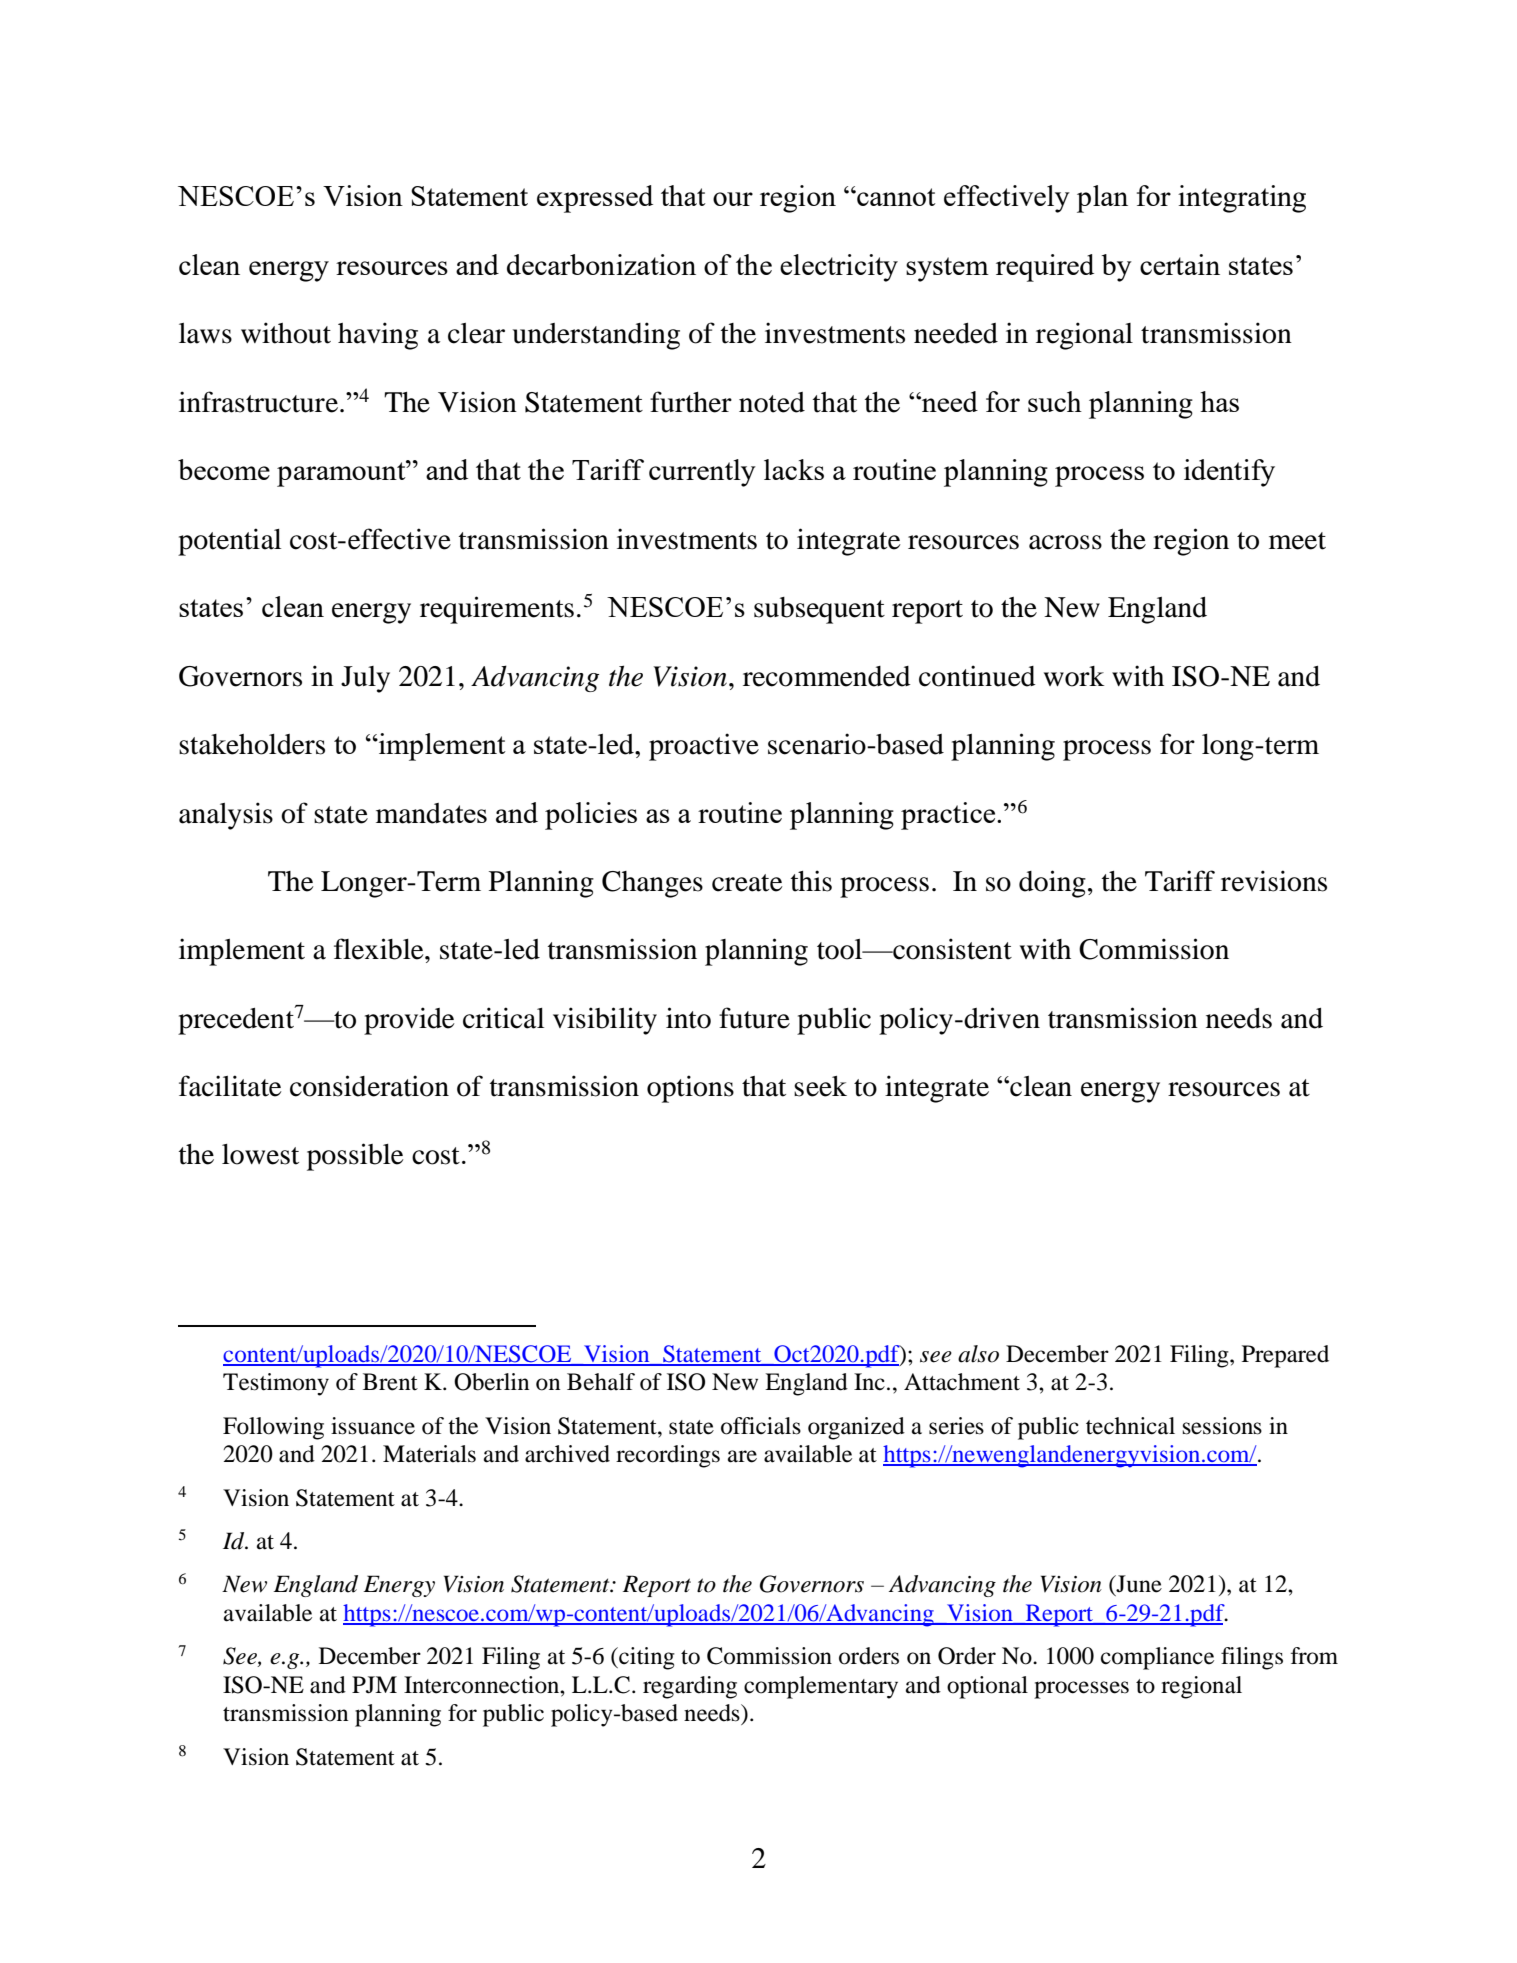  What do you see at coordinates (1065, 542) in the screenshot?
I see `across` at bounding box center [1065, 542].
